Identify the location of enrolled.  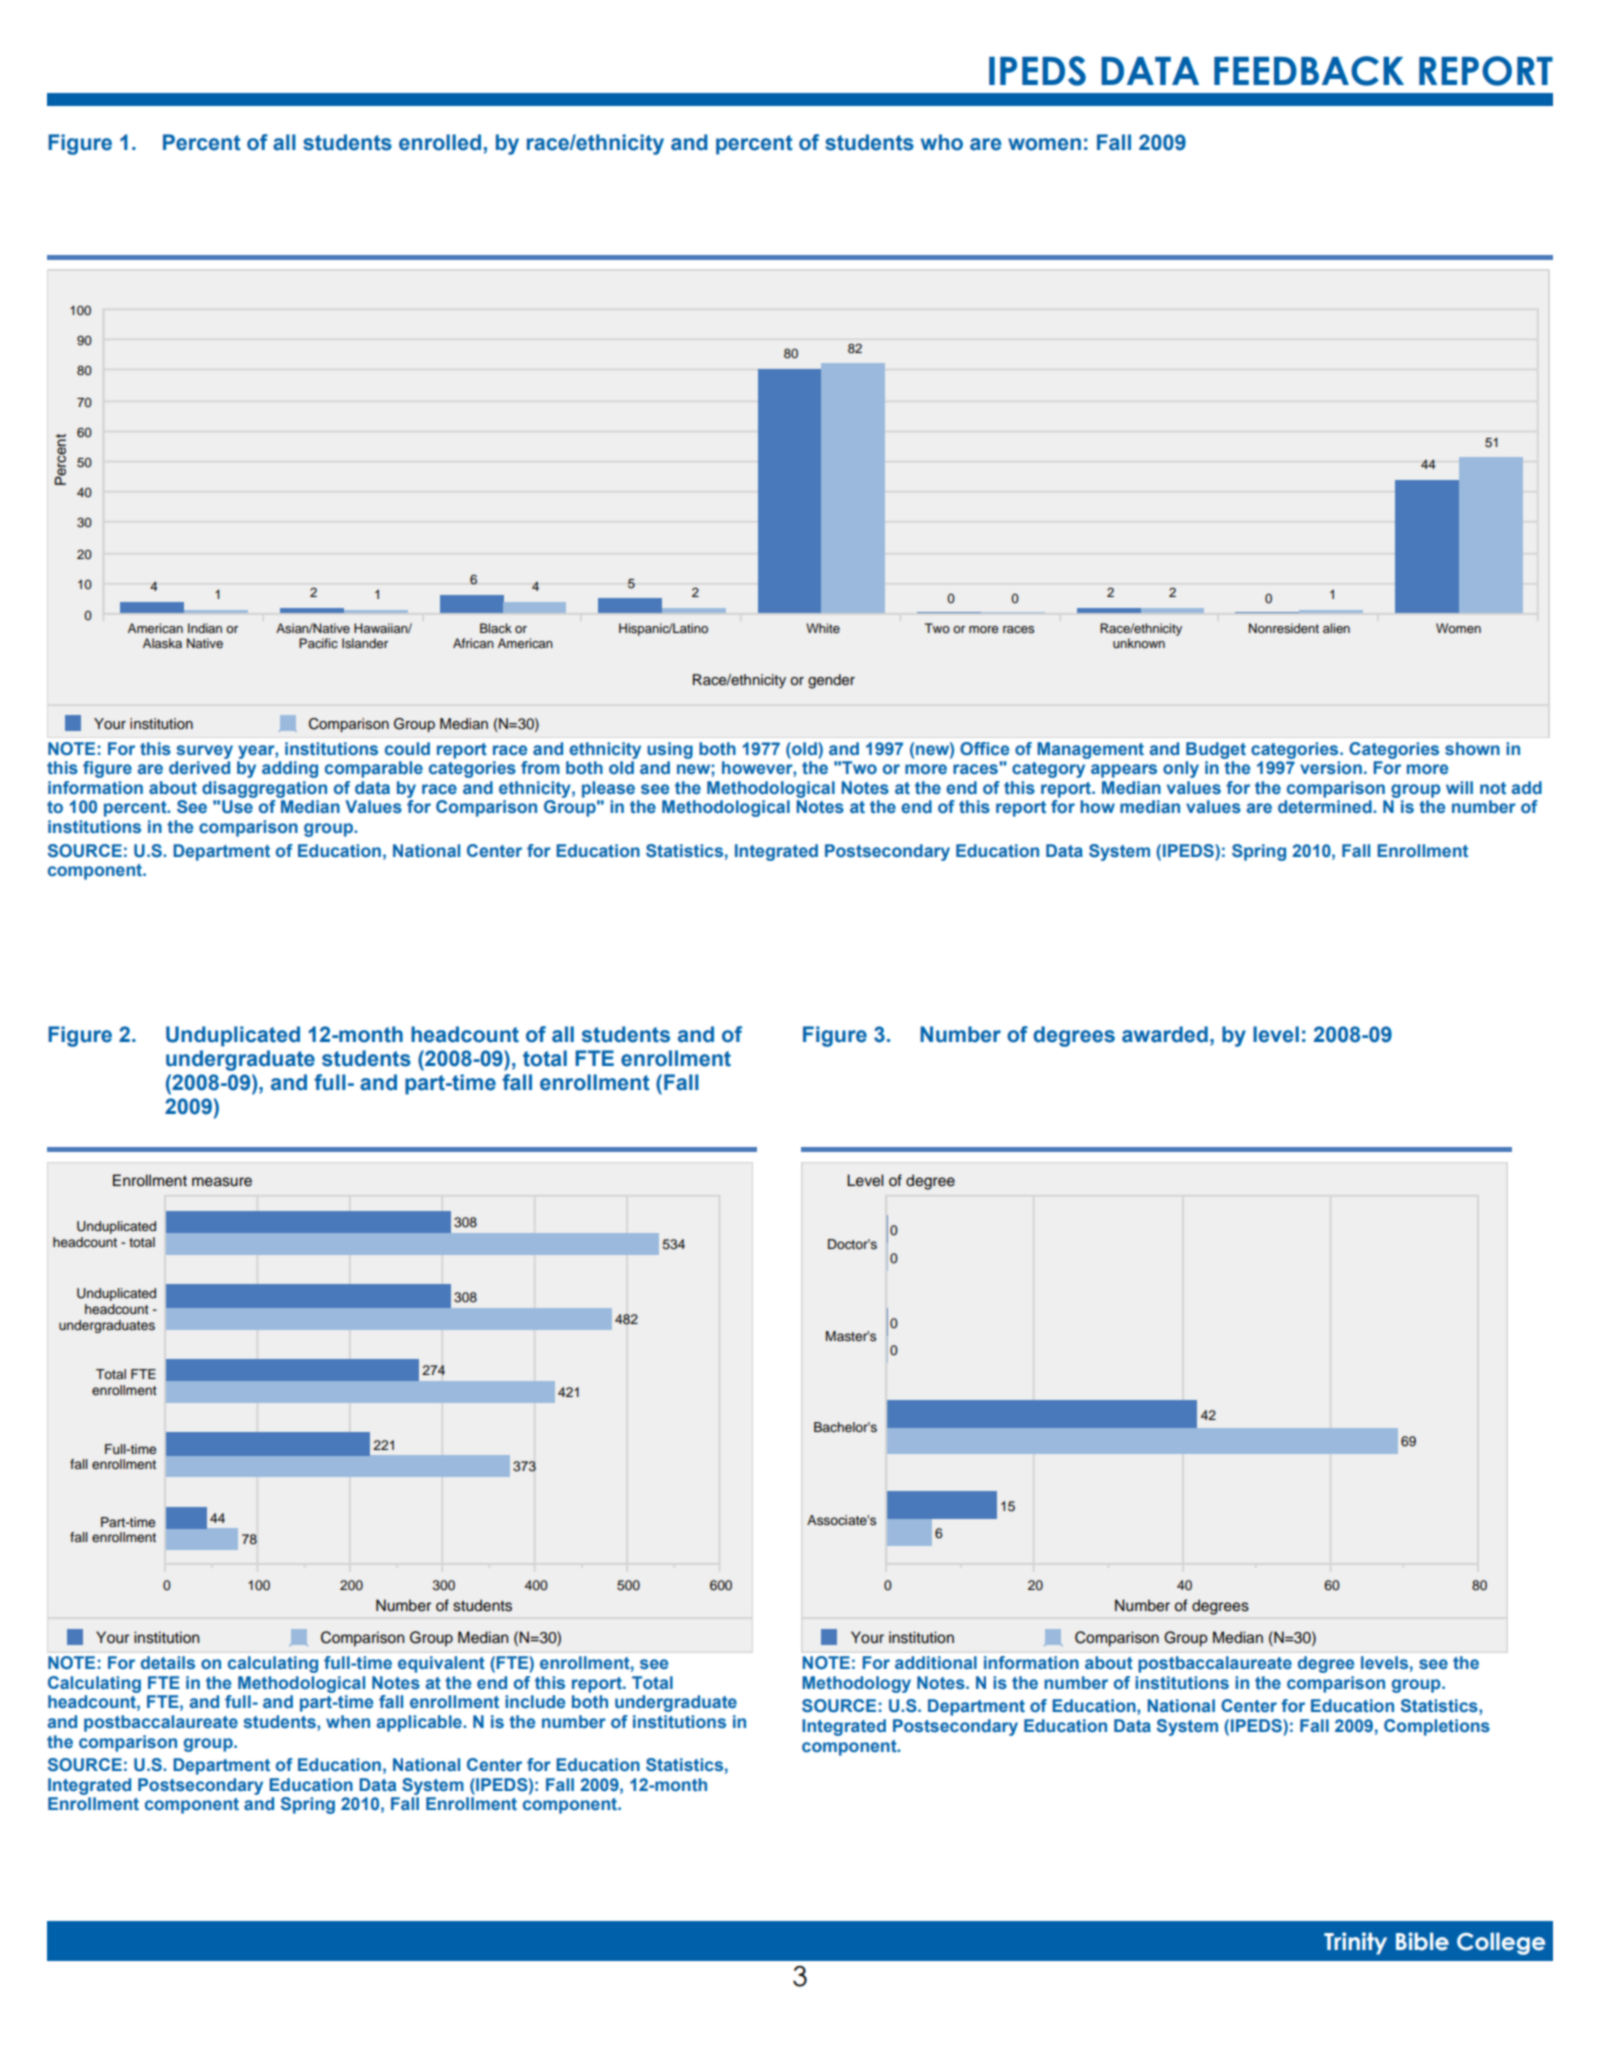
(440, 142).
